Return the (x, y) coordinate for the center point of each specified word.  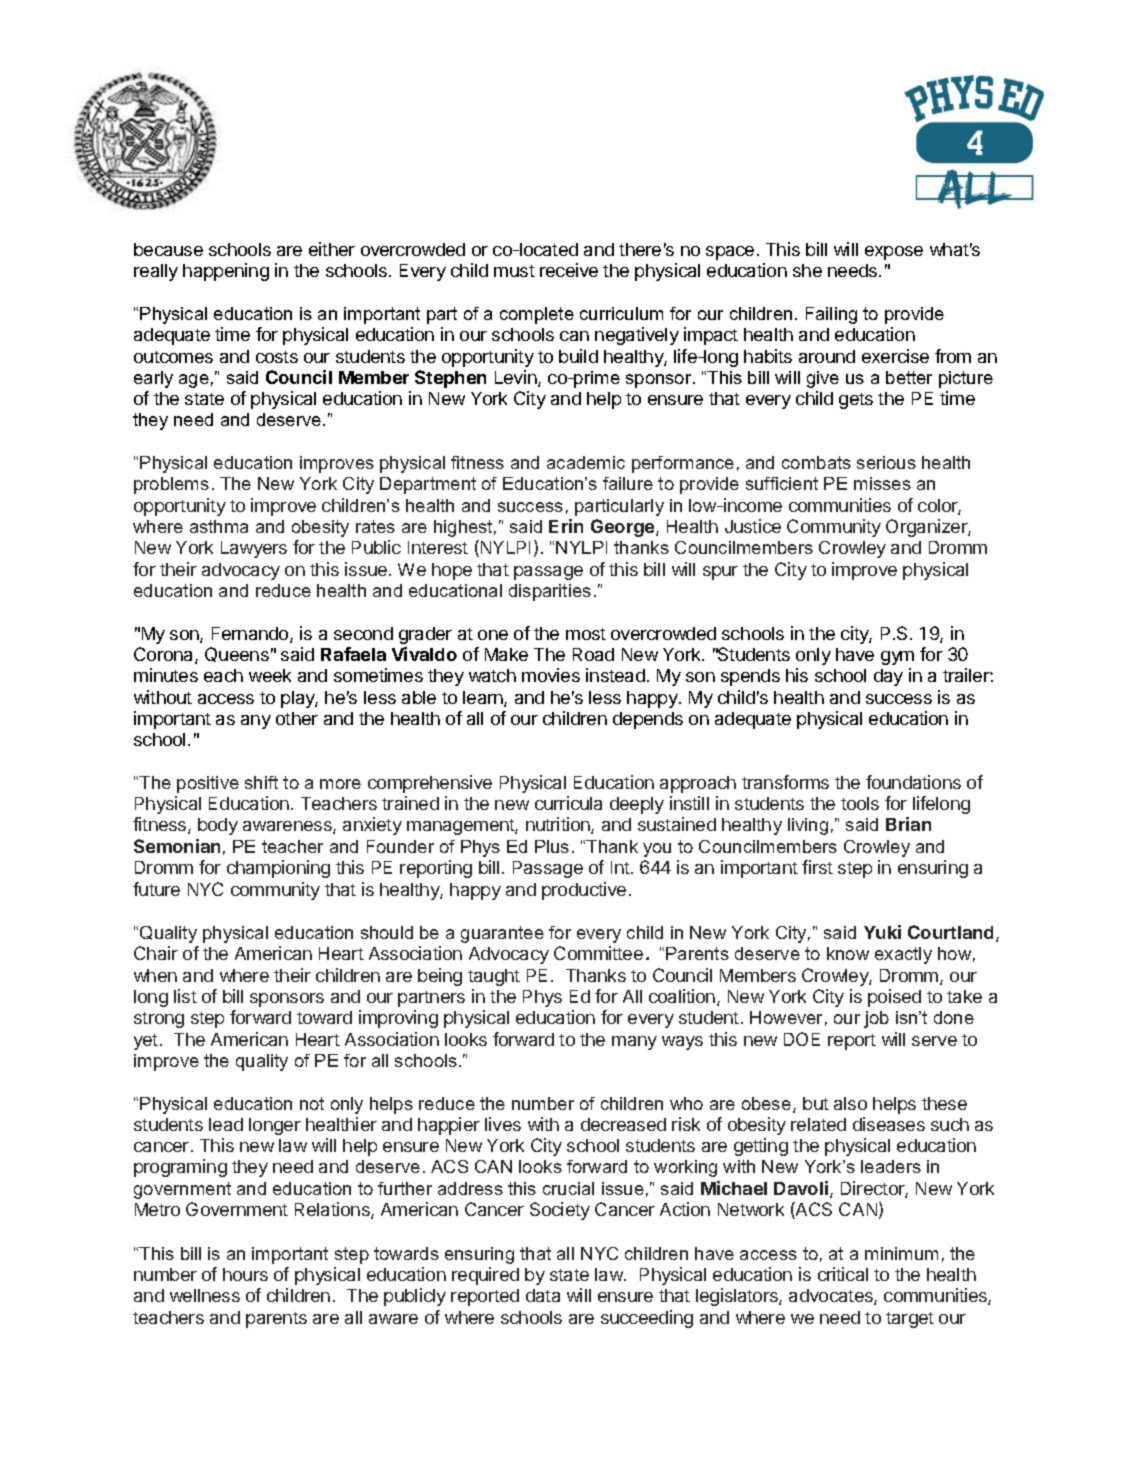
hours (245, 1274)
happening (226, 272)
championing (278, 869)
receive (569, 270)
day (888, 677)
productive (584, 891)
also (850, 1103)
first (817, 867)
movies (551, 675)
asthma (219, 526)
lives (503, 1124)
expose (894, 253)
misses (882, 483)
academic (586, 462)
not (312, 1103)
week (270, 675)
